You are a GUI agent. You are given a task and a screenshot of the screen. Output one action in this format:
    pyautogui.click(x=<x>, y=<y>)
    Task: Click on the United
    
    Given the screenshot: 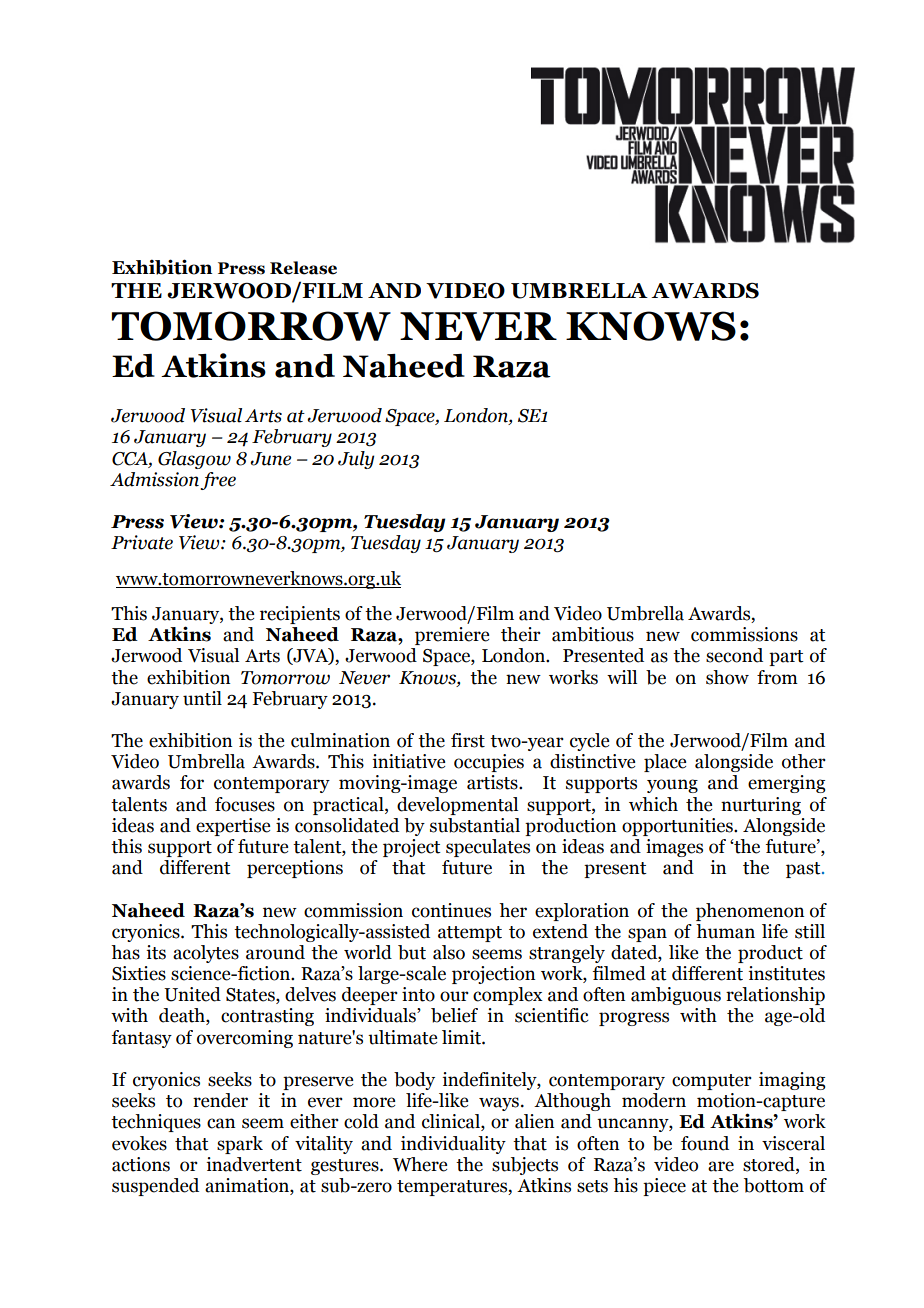 What is the action you would take?
    pyautogui.click(x=192, y=994)
